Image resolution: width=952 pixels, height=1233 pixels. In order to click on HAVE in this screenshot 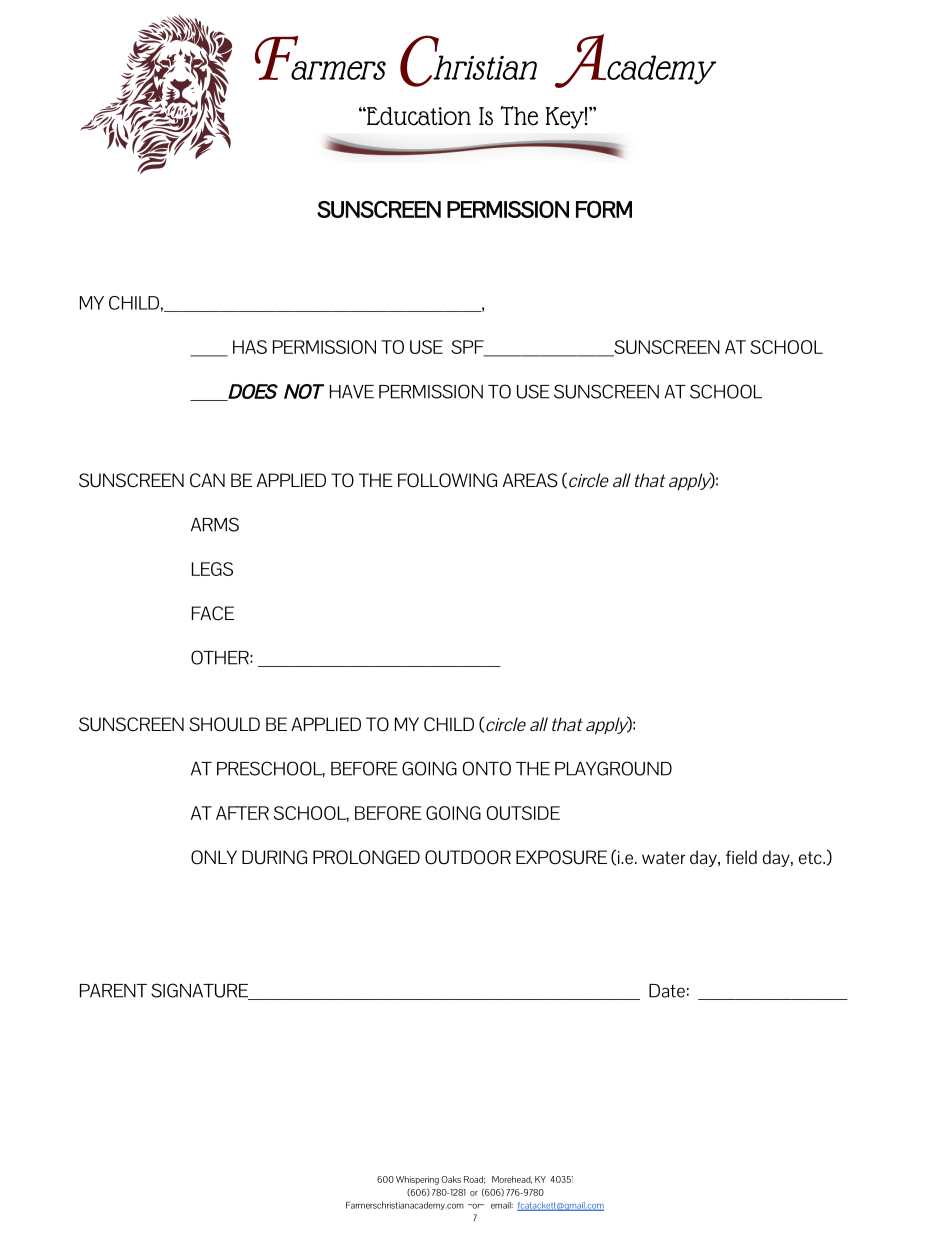, I will do `click(352, 392)`.
